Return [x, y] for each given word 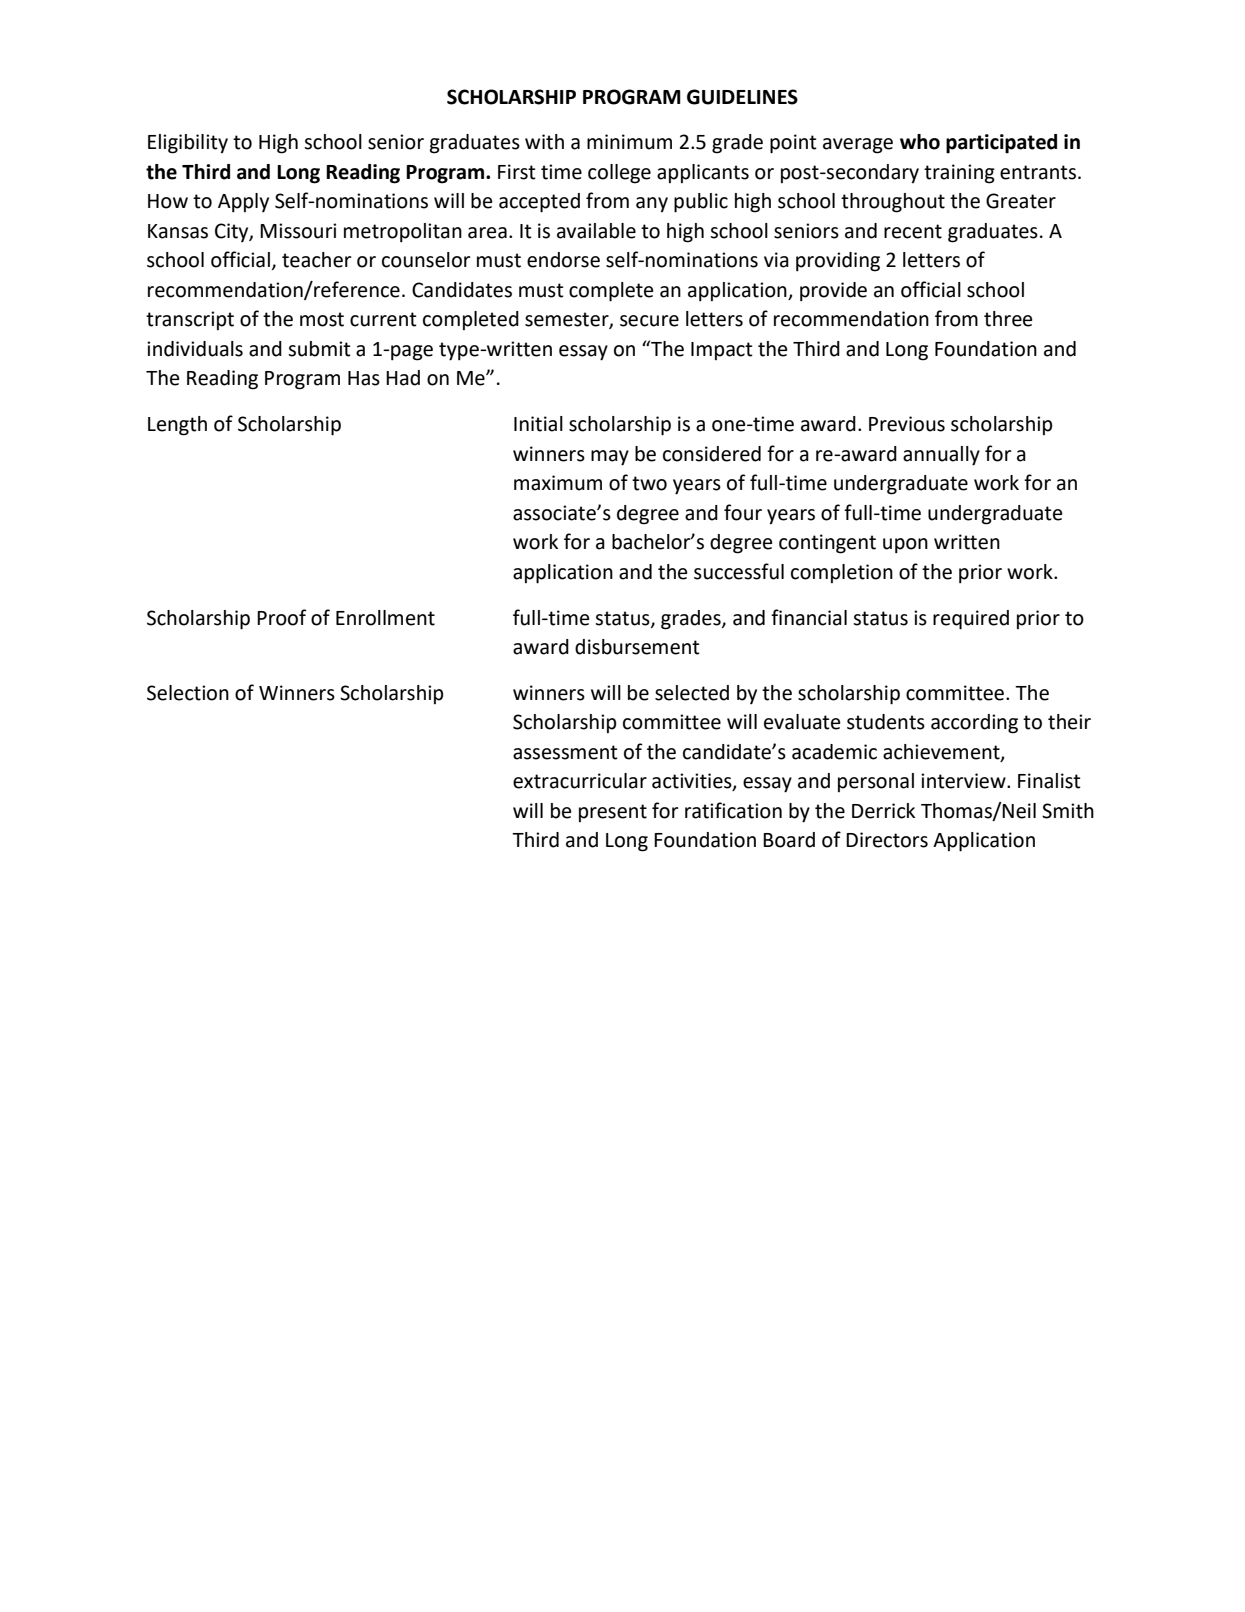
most [322, 319]
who [920, 142]
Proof [281, 617]
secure [649, 321]
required [971, 620]
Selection [188, 693]
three [1008, 319]
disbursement [637, 647]
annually [941, 456]
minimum [629, 142]
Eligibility [188, 144]
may [610, 458]
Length [177, 426]
